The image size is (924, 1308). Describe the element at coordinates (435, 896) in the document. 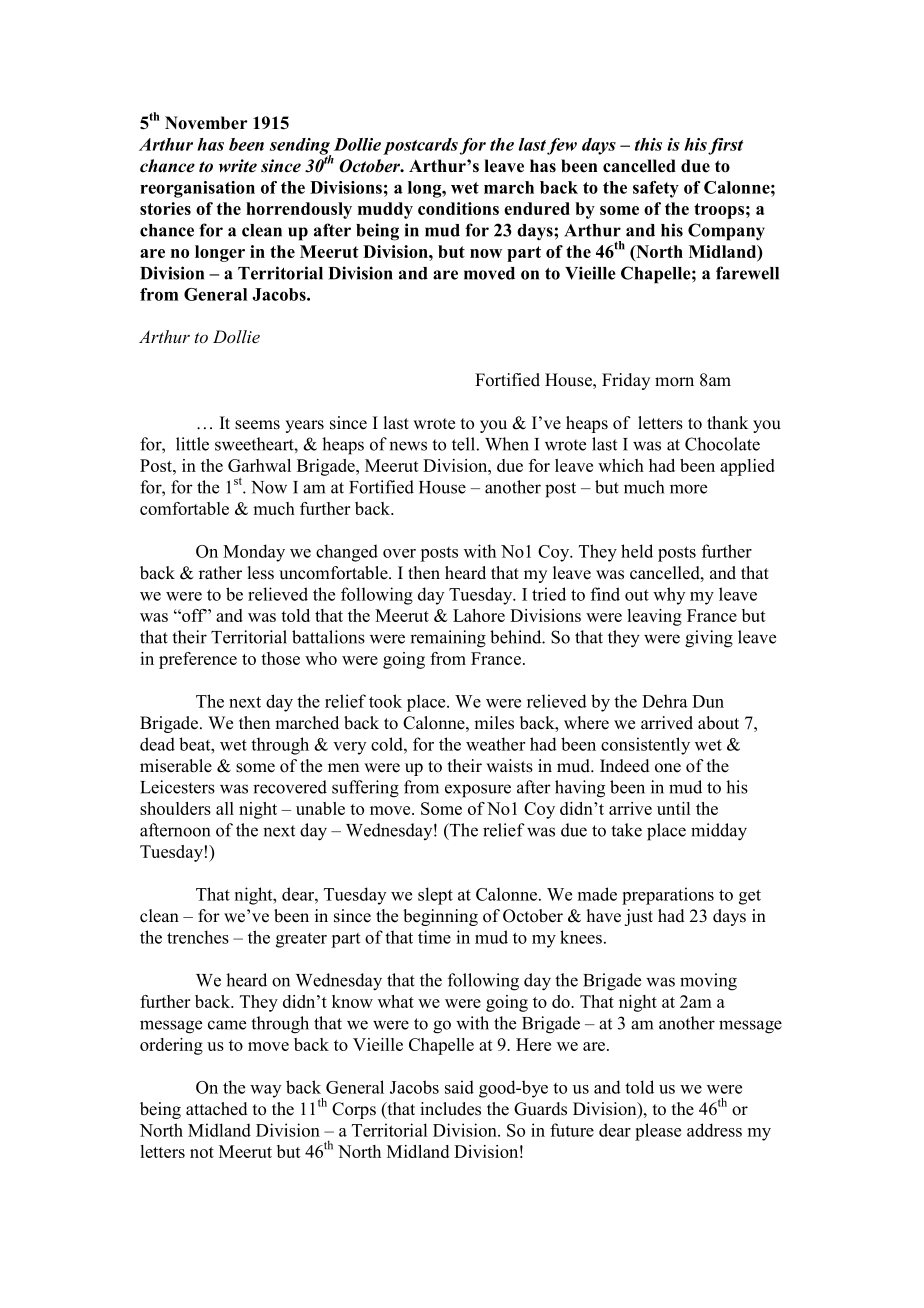

I see `slept` at that location.
